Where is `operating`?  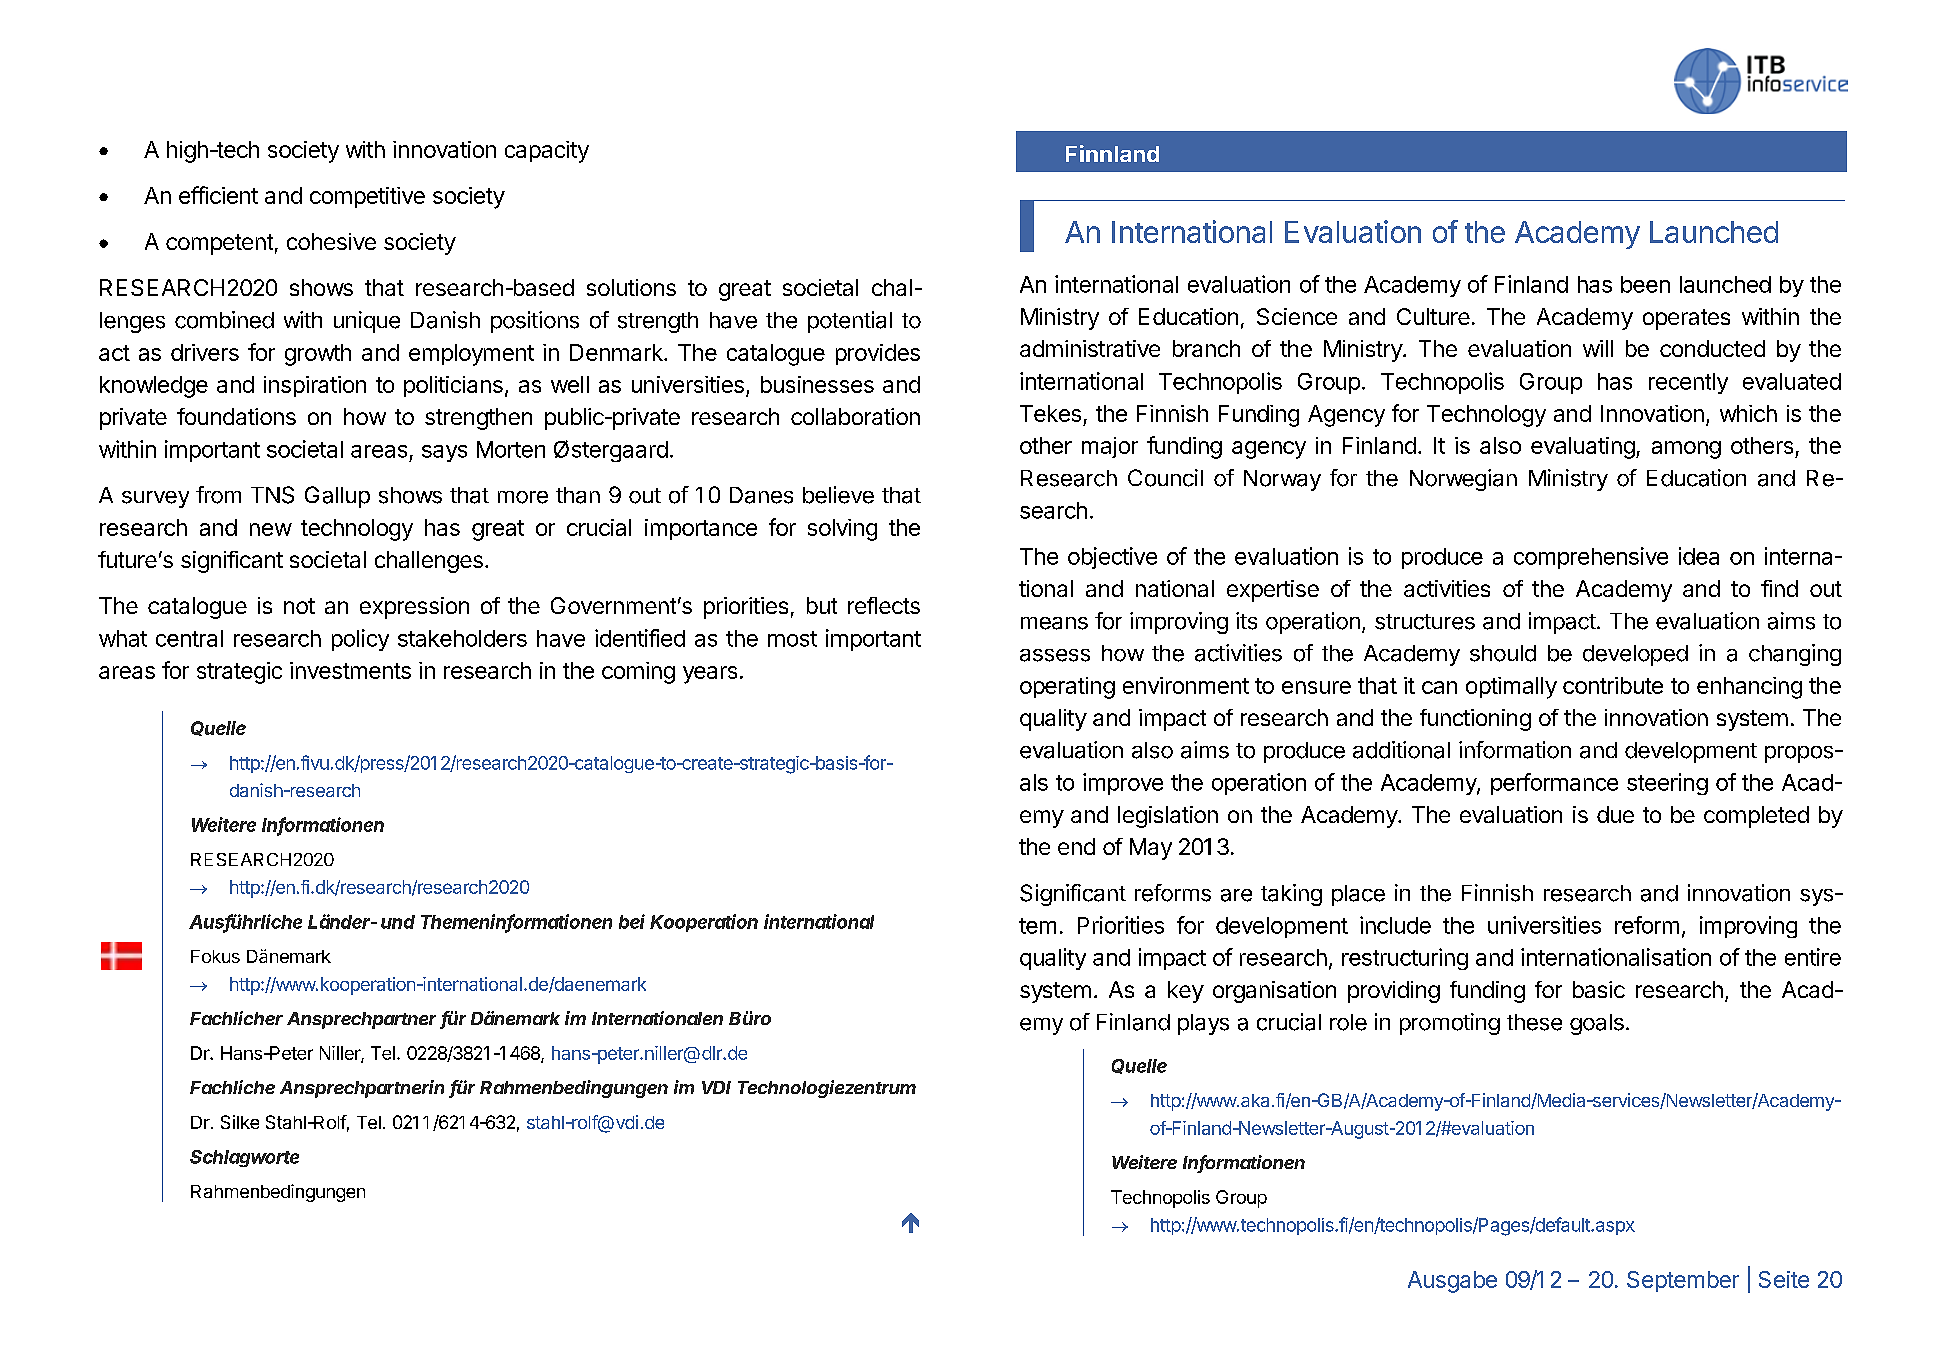
operating is located at coordinates (1067, 688).
